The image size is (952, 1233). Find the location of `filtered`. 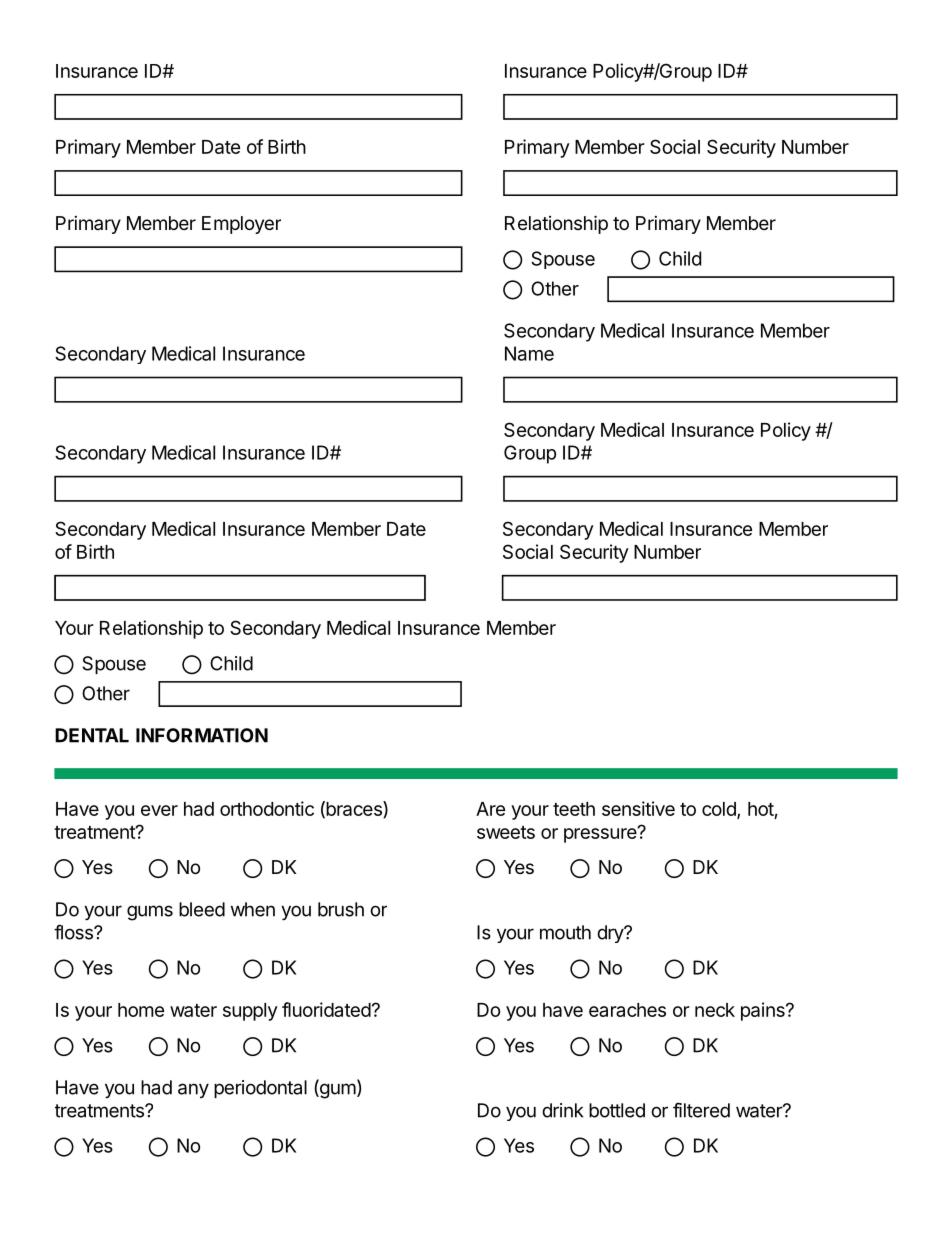

filtered is located at coordinates (701, 1110).
